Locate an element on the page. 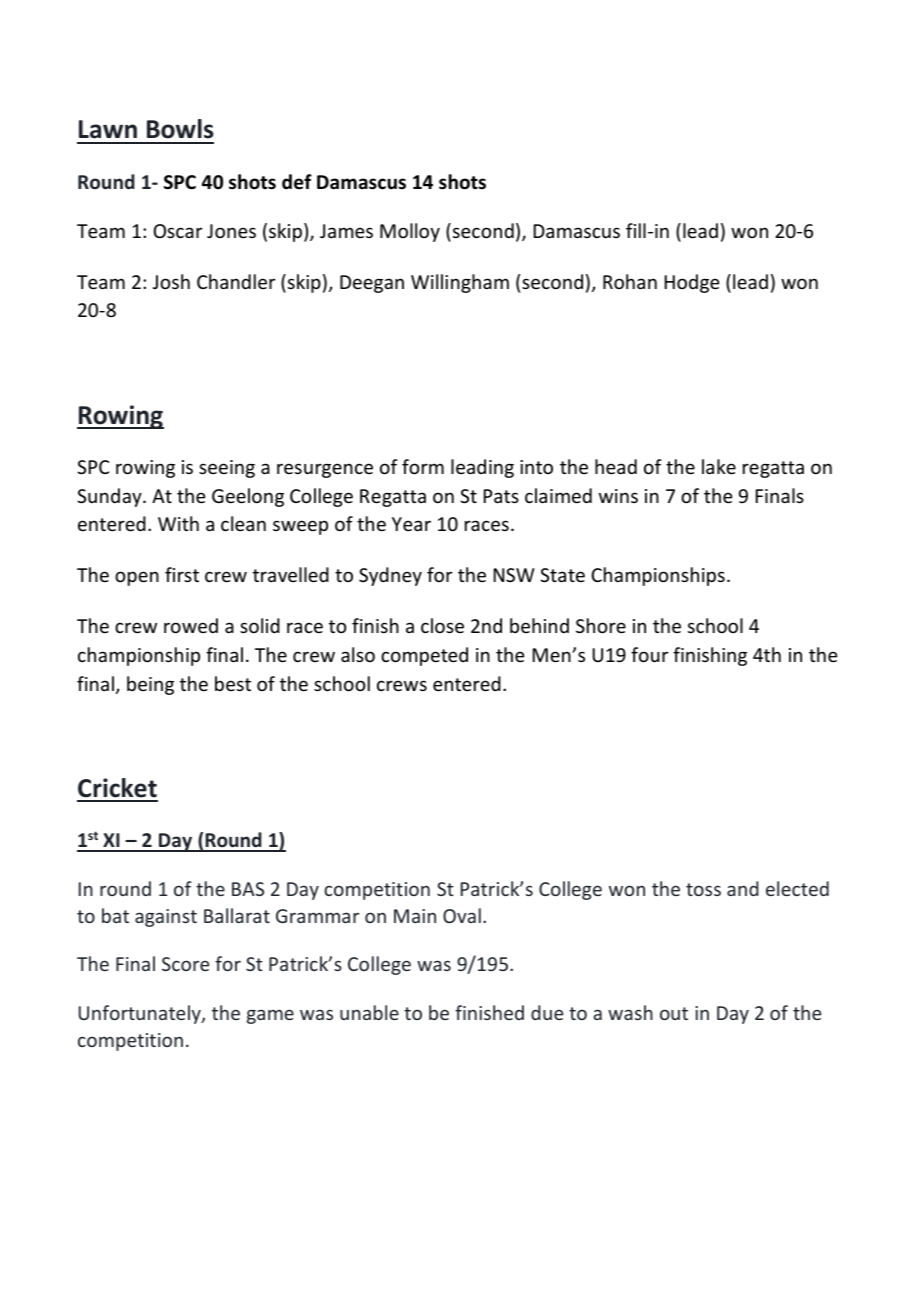 Image resolution: width=924 pixels, height=1308 pixels. Bowls is located at coordinates (180, 129).
